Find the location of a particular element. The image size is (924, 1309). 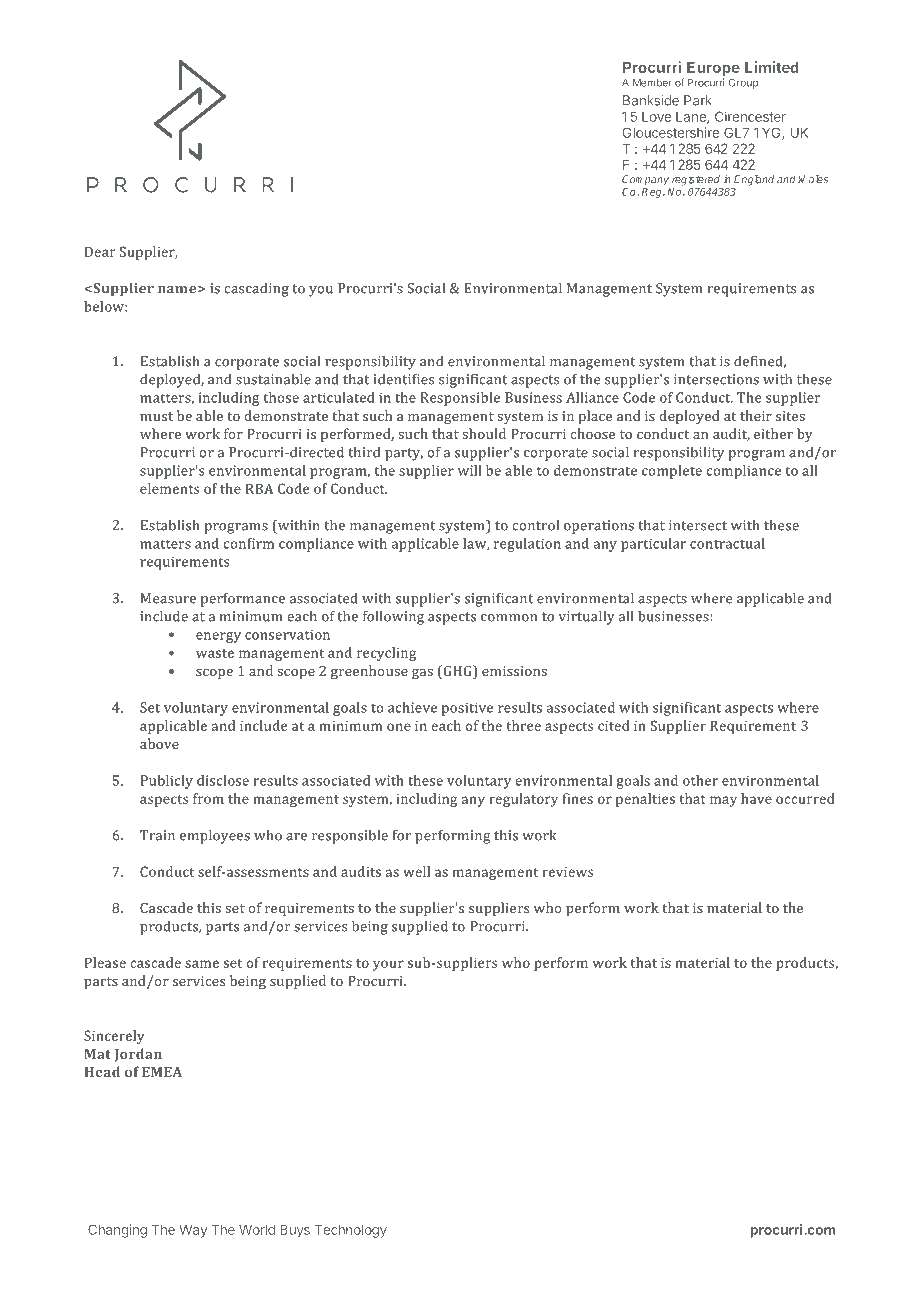

identifies is located at coordinates (404, 379).
